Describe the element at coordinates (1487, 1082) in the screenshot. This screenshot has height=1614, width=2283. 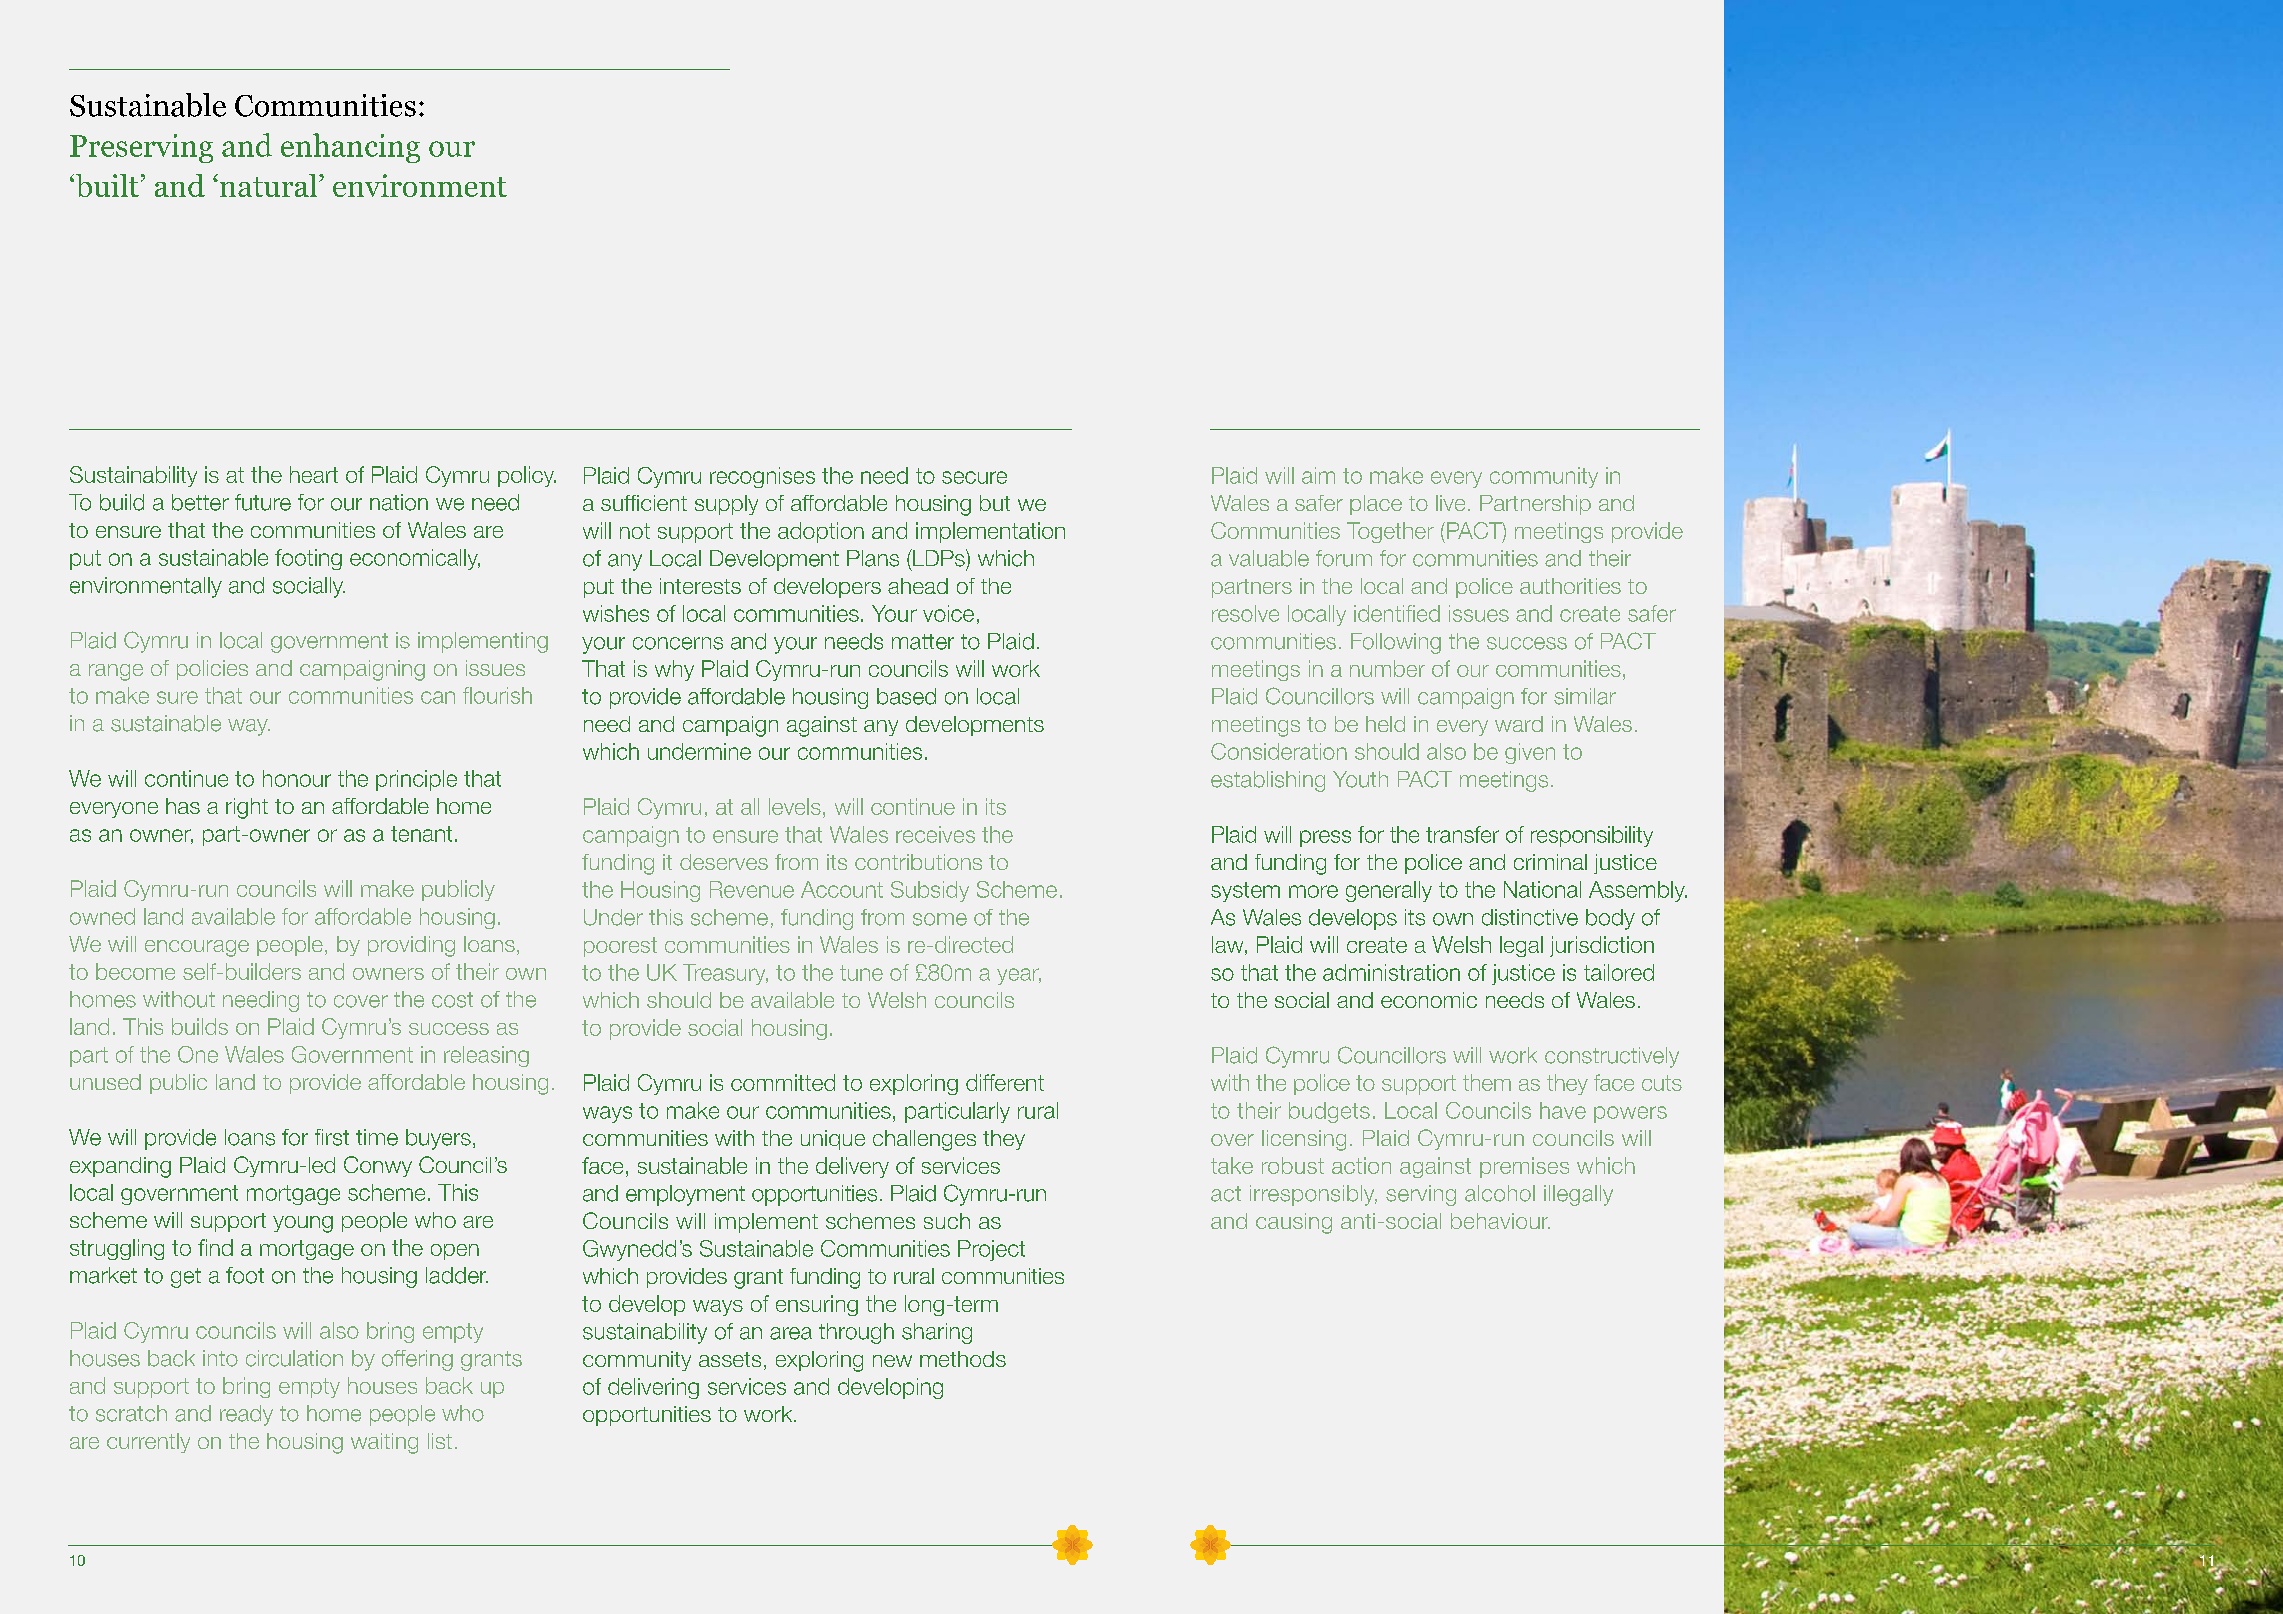
I see `them` at that location.
